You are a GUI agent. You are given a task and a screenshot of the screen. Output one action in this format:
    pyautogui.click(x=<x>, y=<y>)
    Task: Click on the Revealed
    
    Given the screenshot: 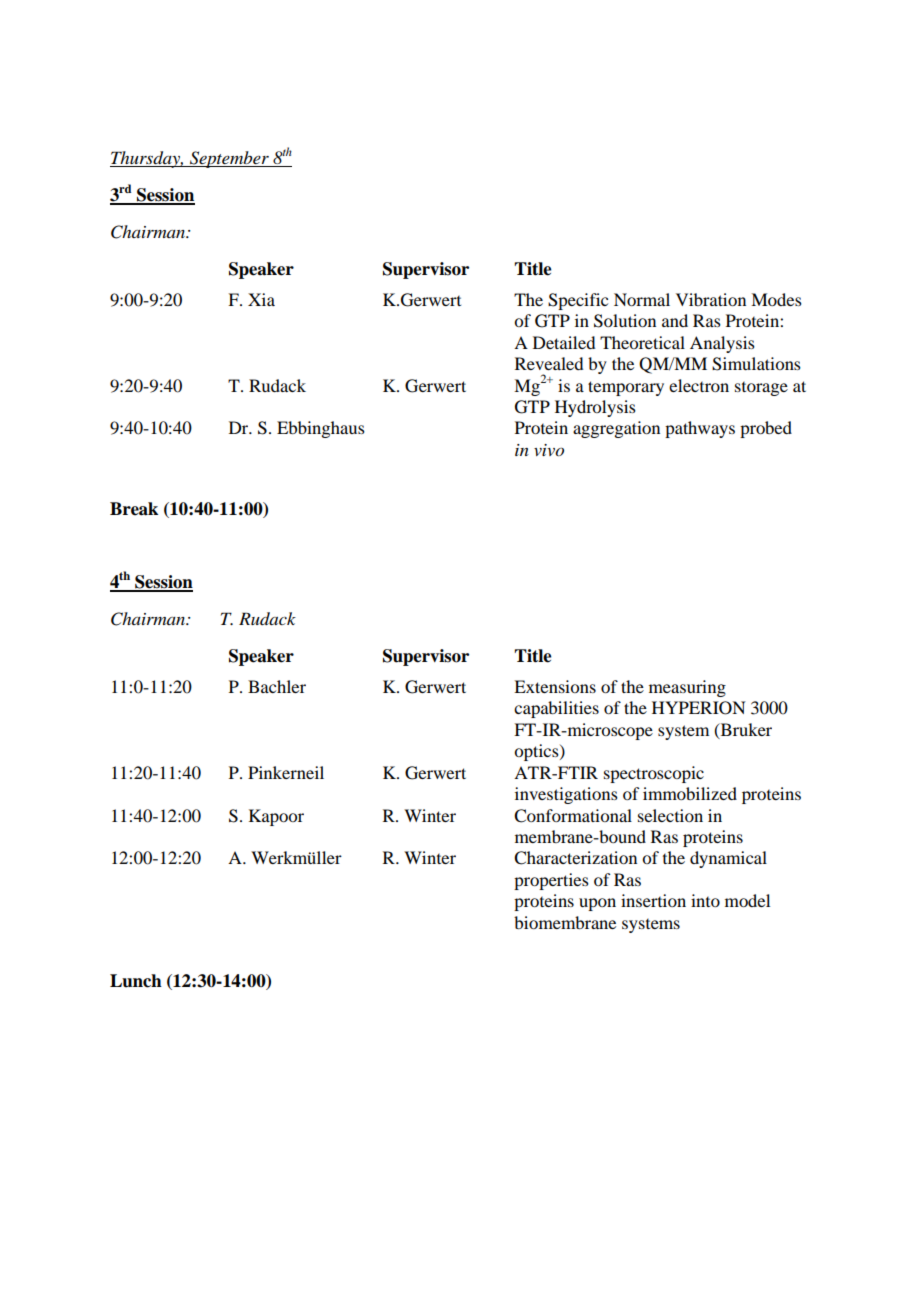 What is the action you would take?
    pyautogui.click(x=549, y=363)
